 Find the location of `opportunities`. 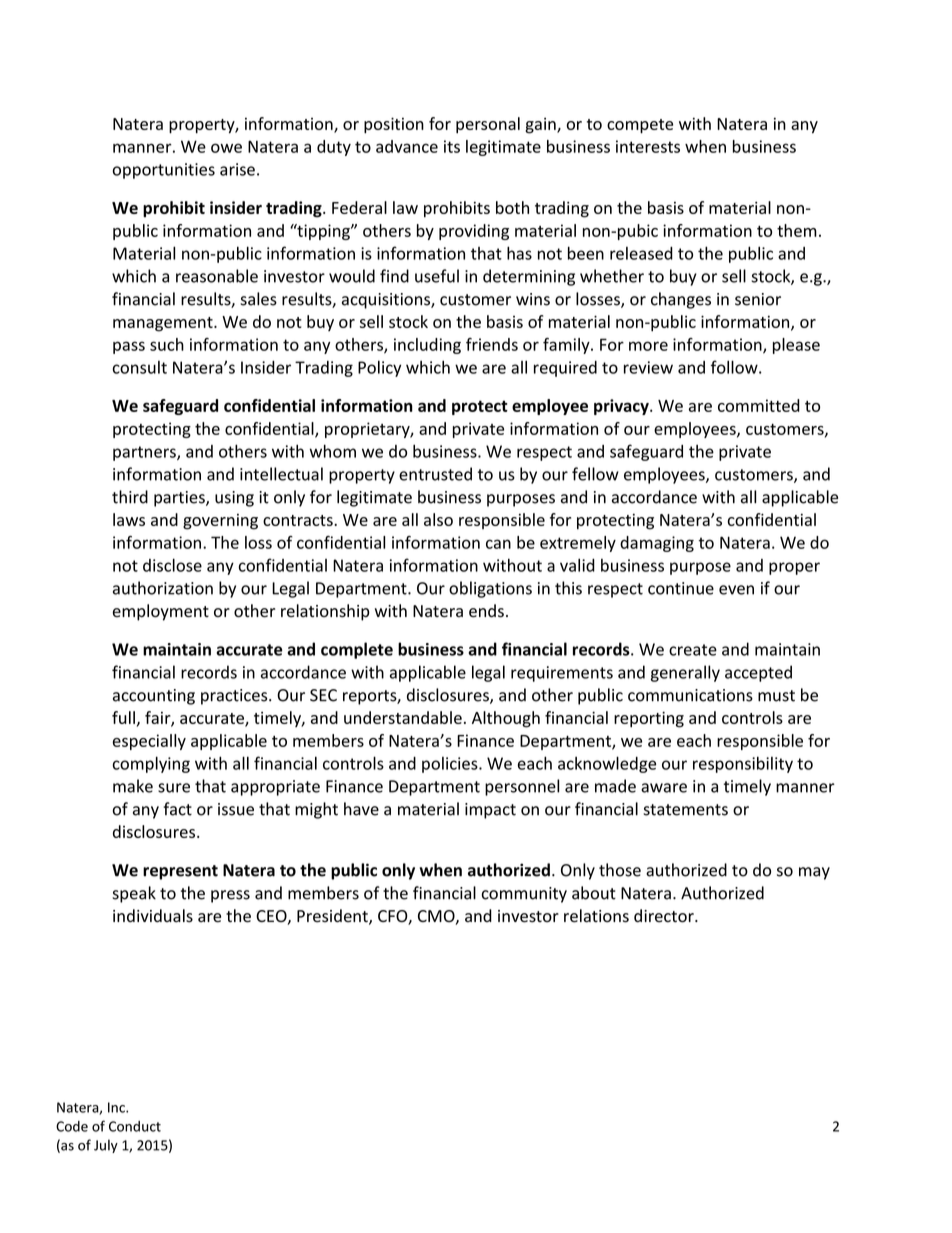

opportunities is located at coordinates (164, 171).
